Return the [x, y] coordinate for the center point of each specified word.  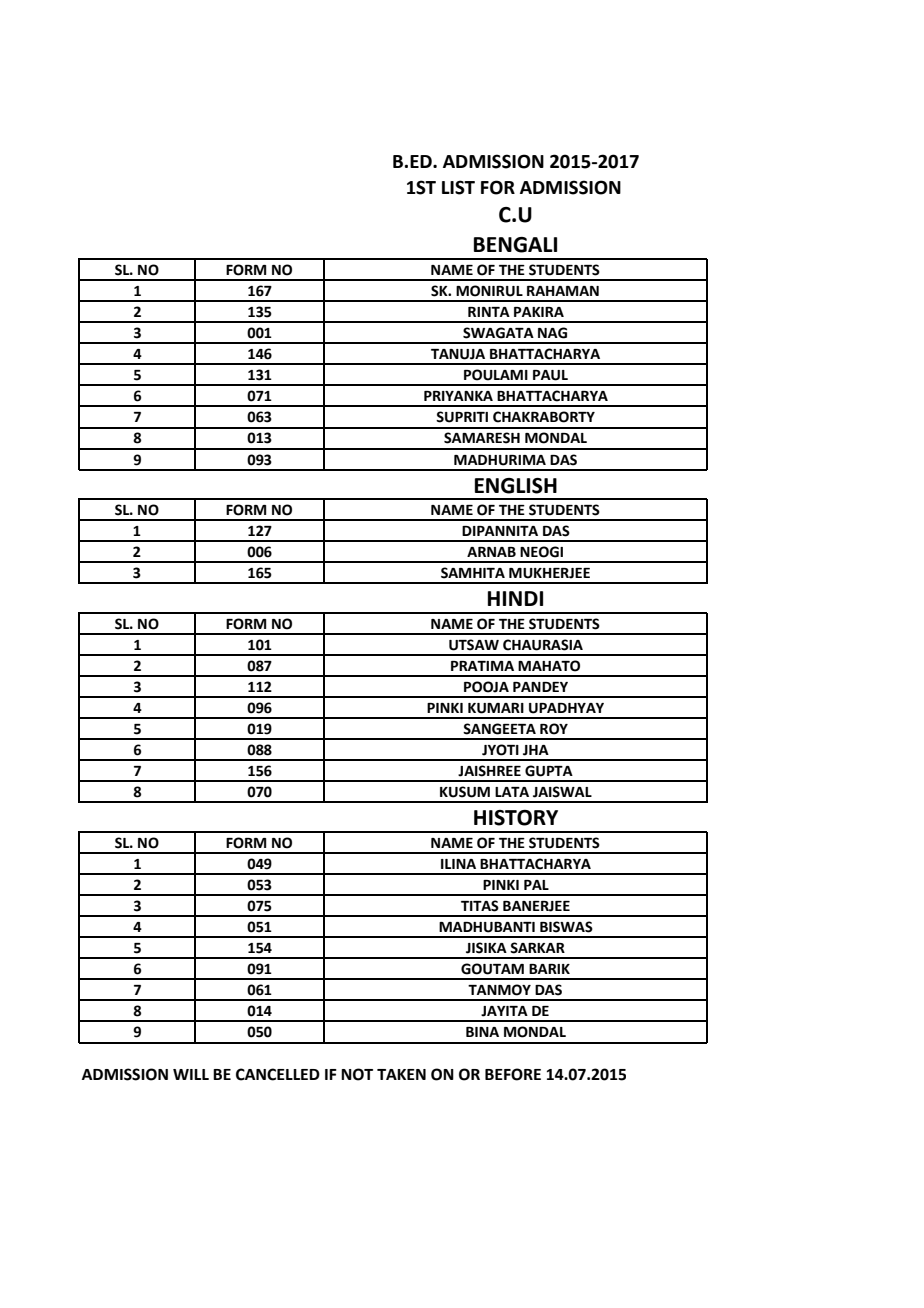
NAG [552, 333]
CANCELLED [278, 1074]
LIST [458, 187]
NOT [357, 1074]
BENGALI [515, 245]
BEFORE [513, 1074]
